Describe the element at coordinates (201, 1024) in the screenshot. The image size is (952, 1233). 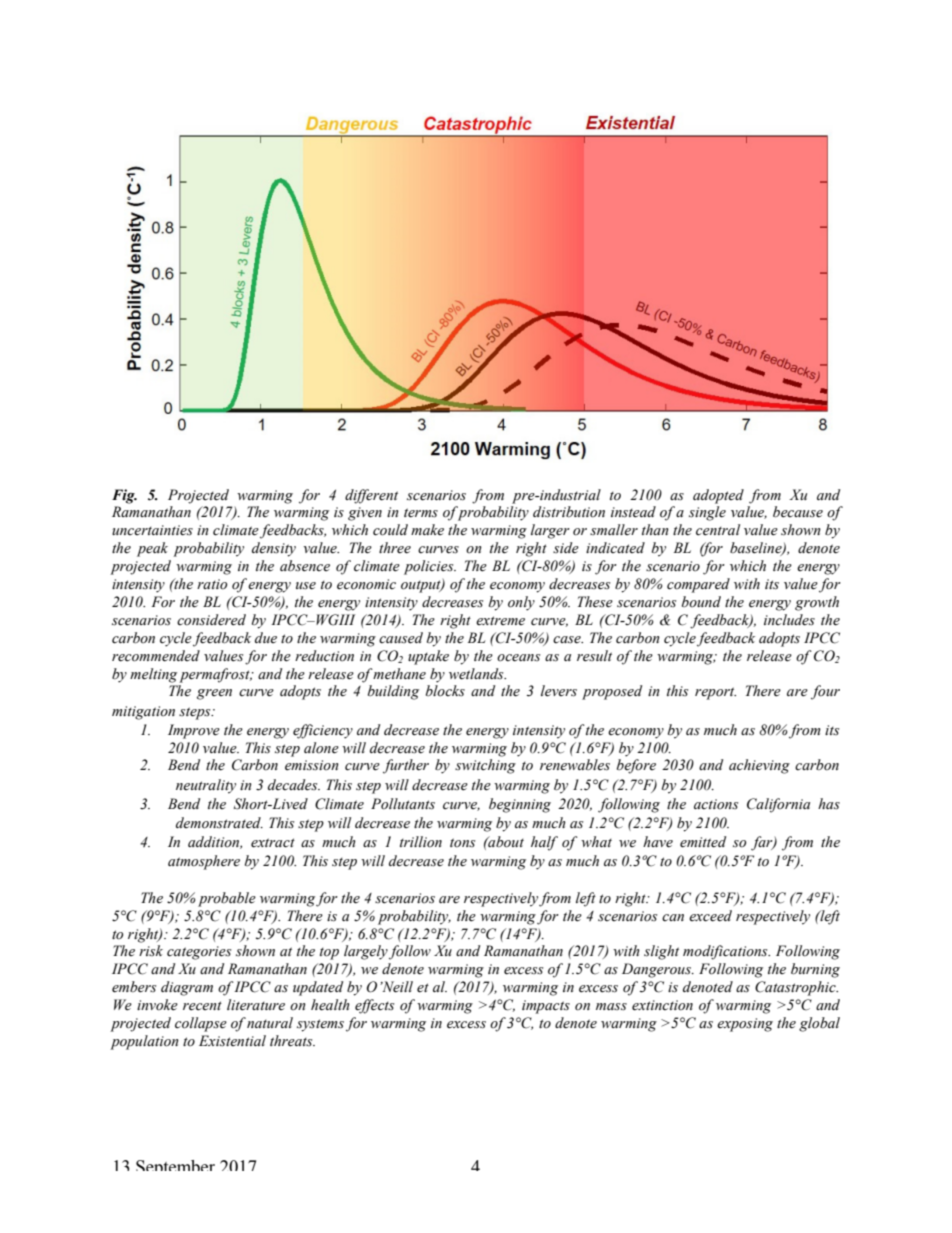
I see `collapse` at that location.
